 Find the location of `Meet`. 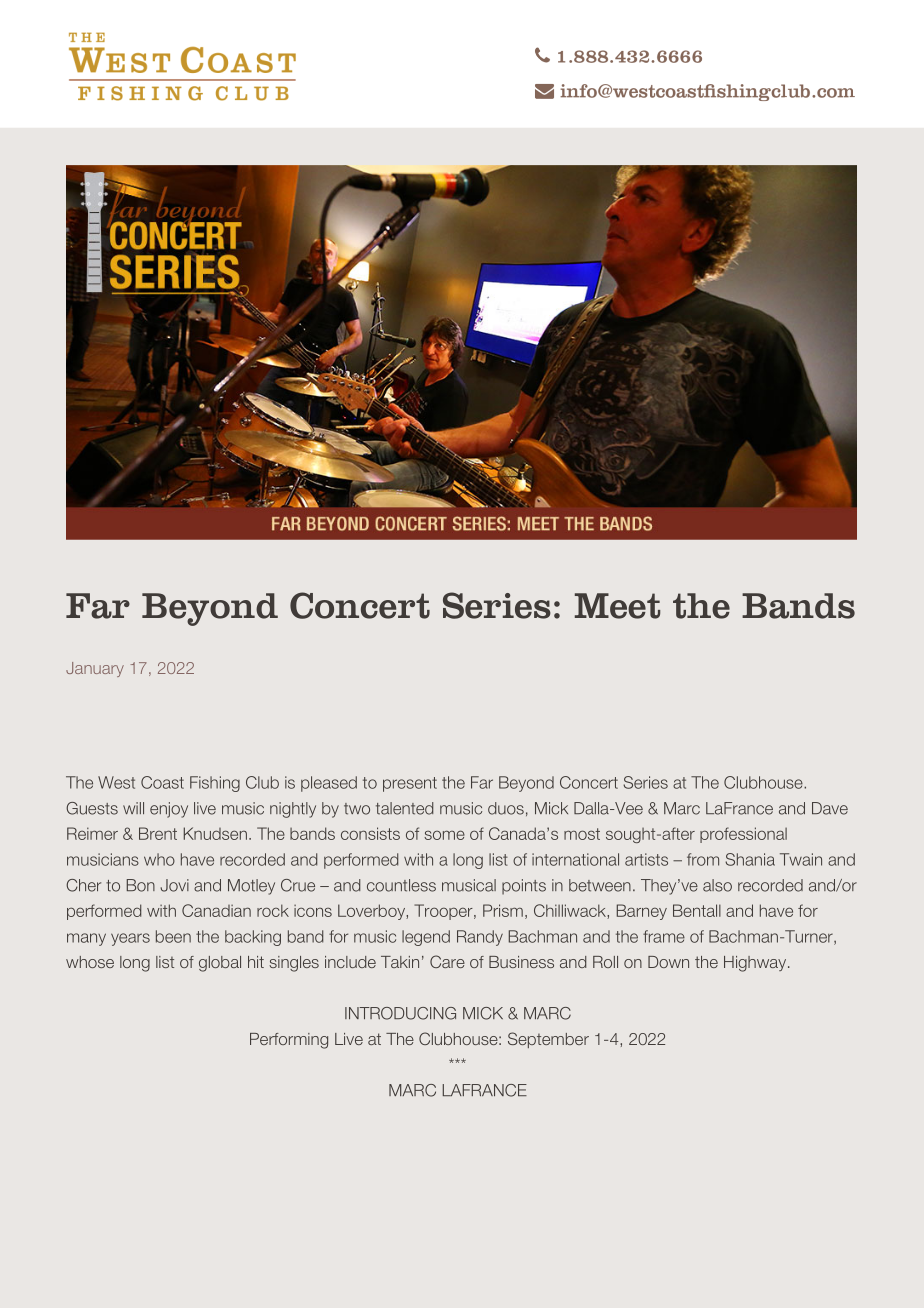

Meet is located at coordinates (617, 606).
